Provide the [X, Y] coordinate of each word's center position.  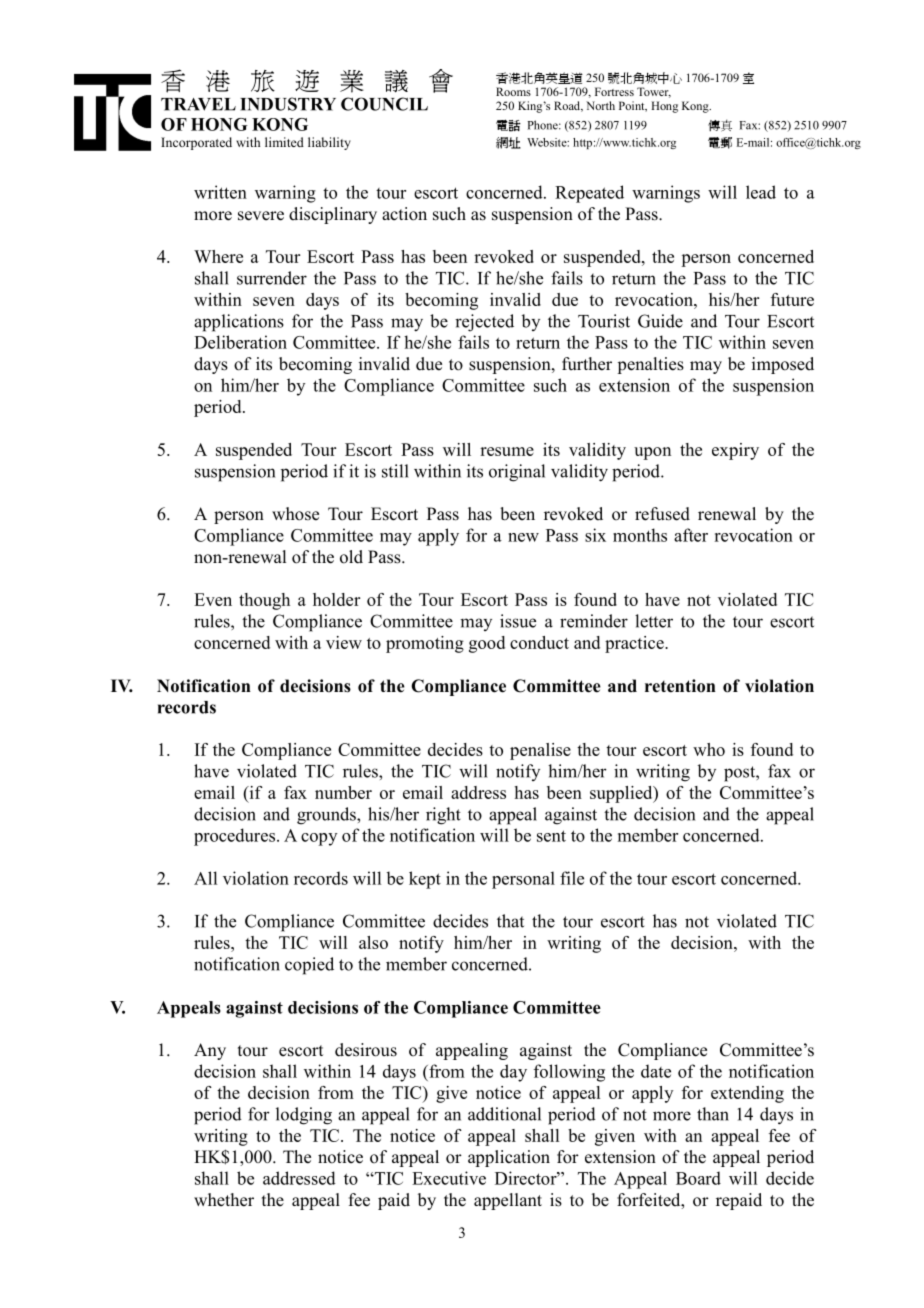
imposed [783, 365]
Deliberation [240, 342]
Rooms [513, 91]
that [510, 921]
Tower [654, 92]
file [572, 878]
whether [224, 1200]
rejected [484, 323]
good [487, 644]
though [264, 601]
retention [680, 686]
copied [309, 966]
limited [284, 142]
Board [698, 1178]
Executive [449, 1178]
